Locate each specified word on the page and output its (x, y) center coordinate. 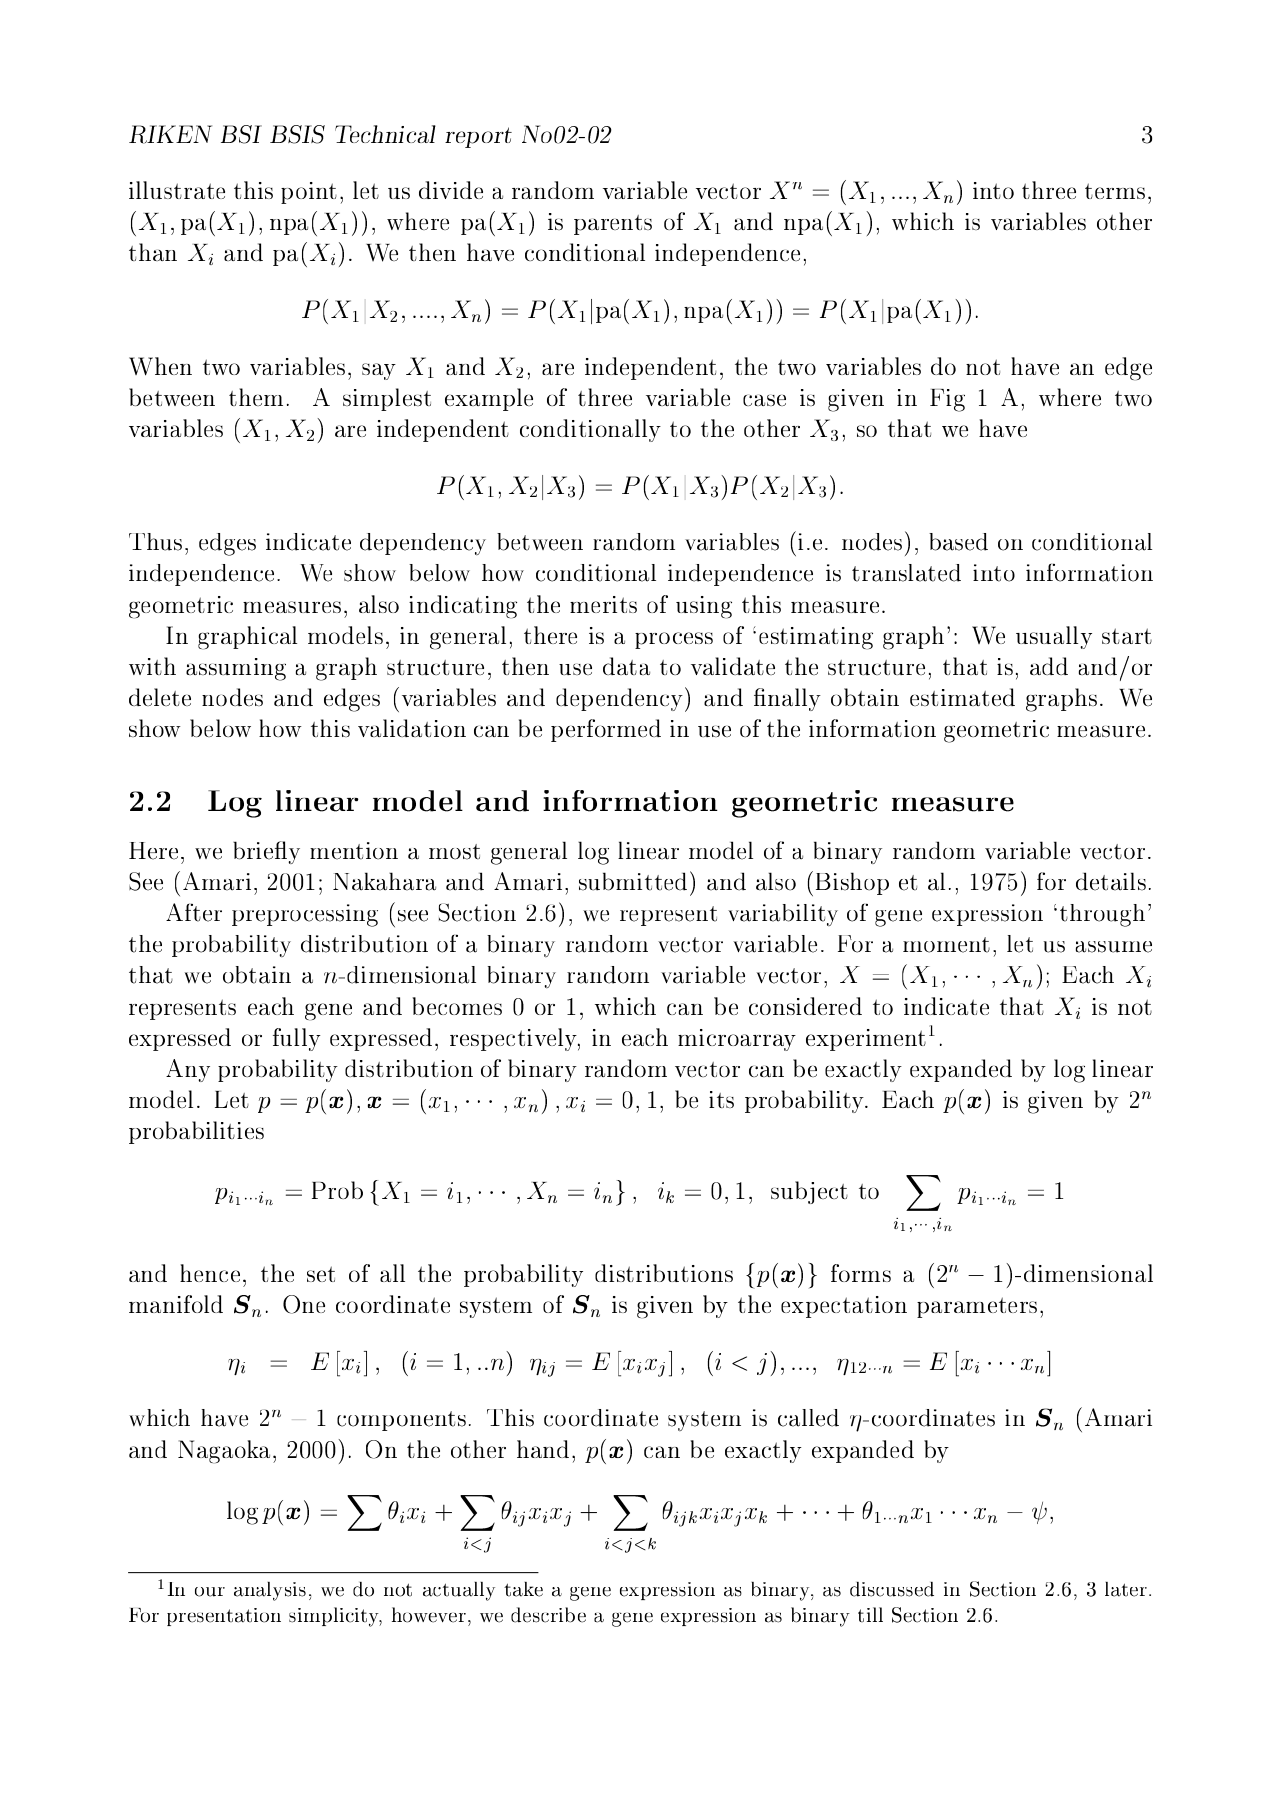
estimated (962, 697)
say (379, 371)
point (309, 193)
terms (1115, 191)
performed (606, 730)
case (764, 400)
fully (297, 1039)
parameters (977, 1307)
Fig (947, 400)
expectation (844, 1307)
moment (946, 945)
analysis (270, 1591)
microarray (737, 1040)
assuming (236, 669)
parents (613, 225)
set (321, 1274)
